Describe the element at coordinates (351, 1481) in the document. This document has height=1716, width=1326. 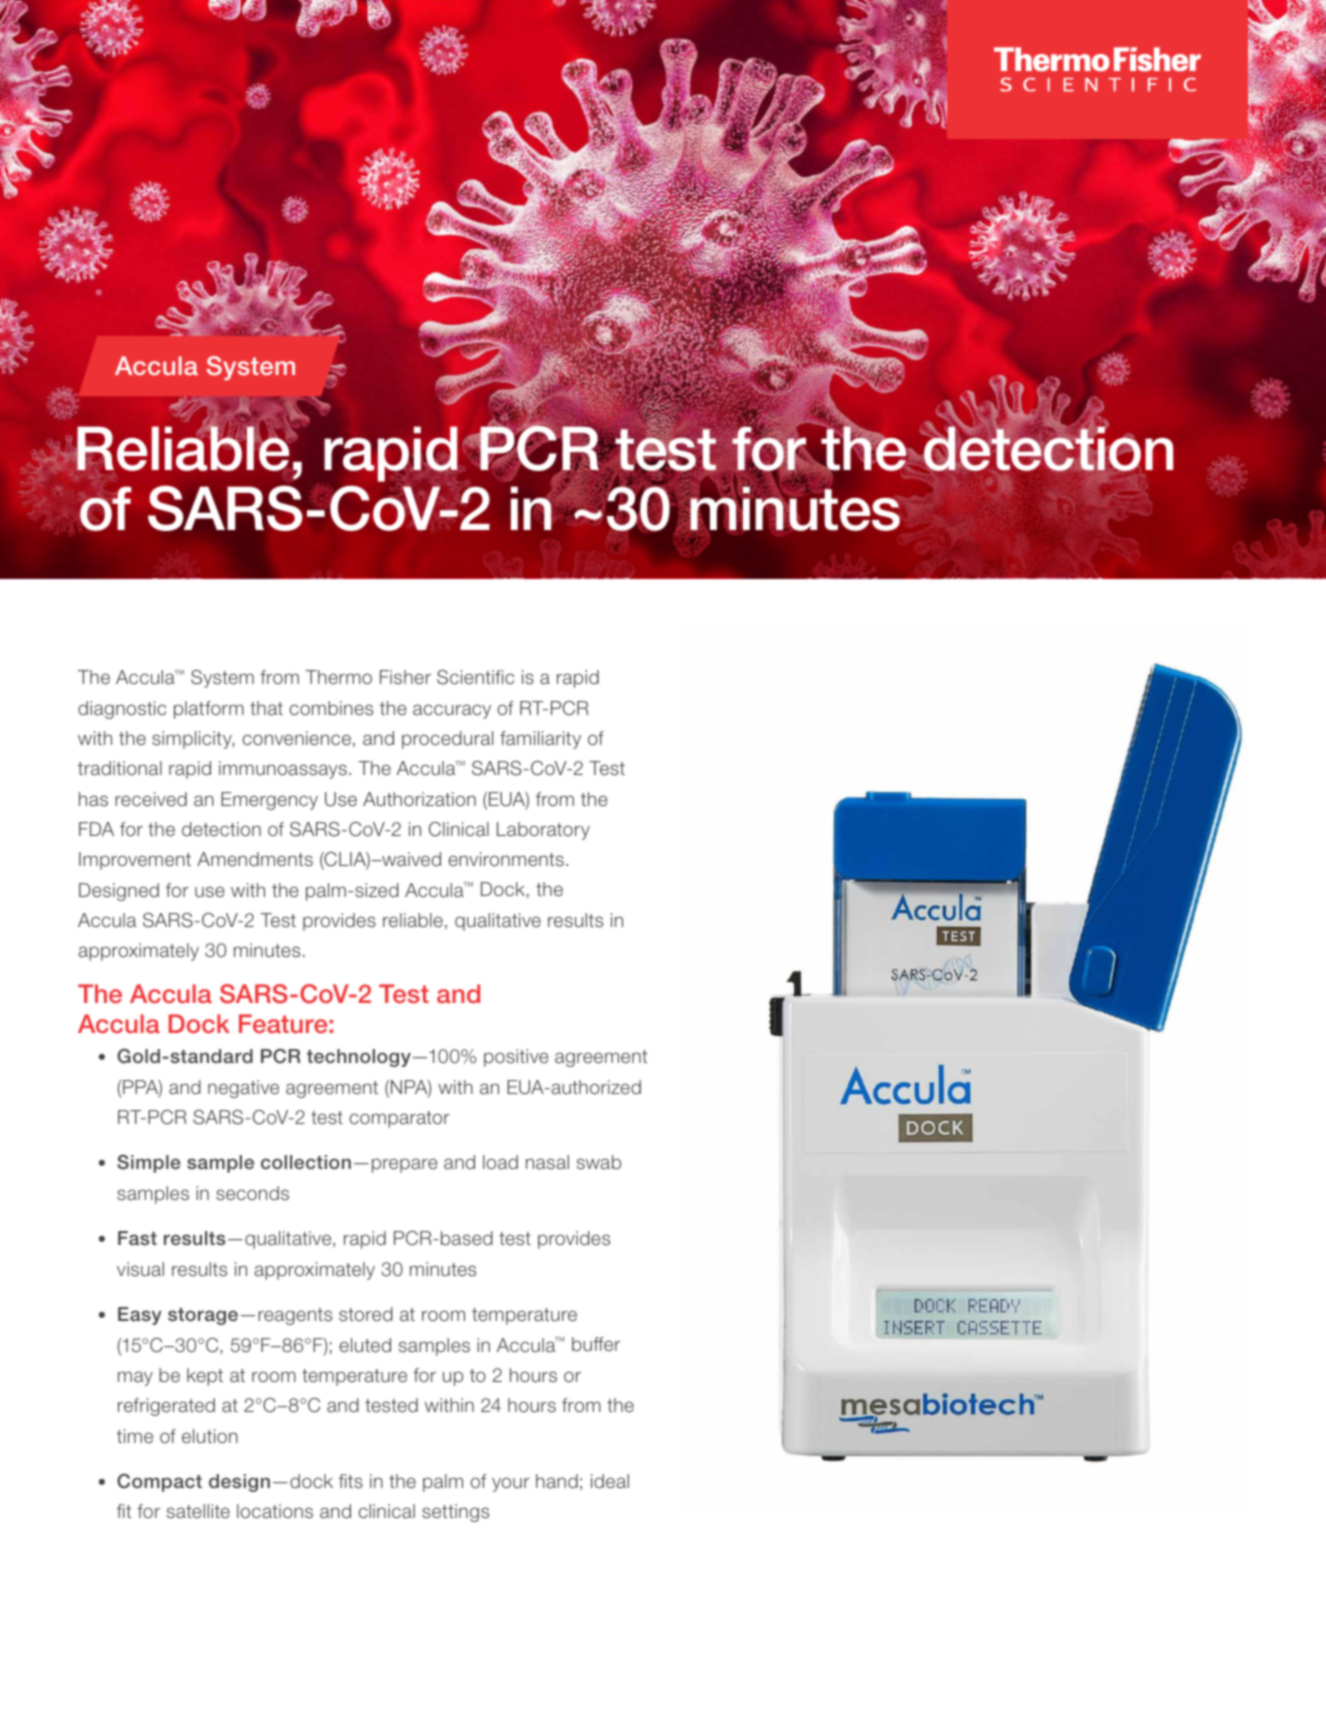
I see `fits` at that location.
